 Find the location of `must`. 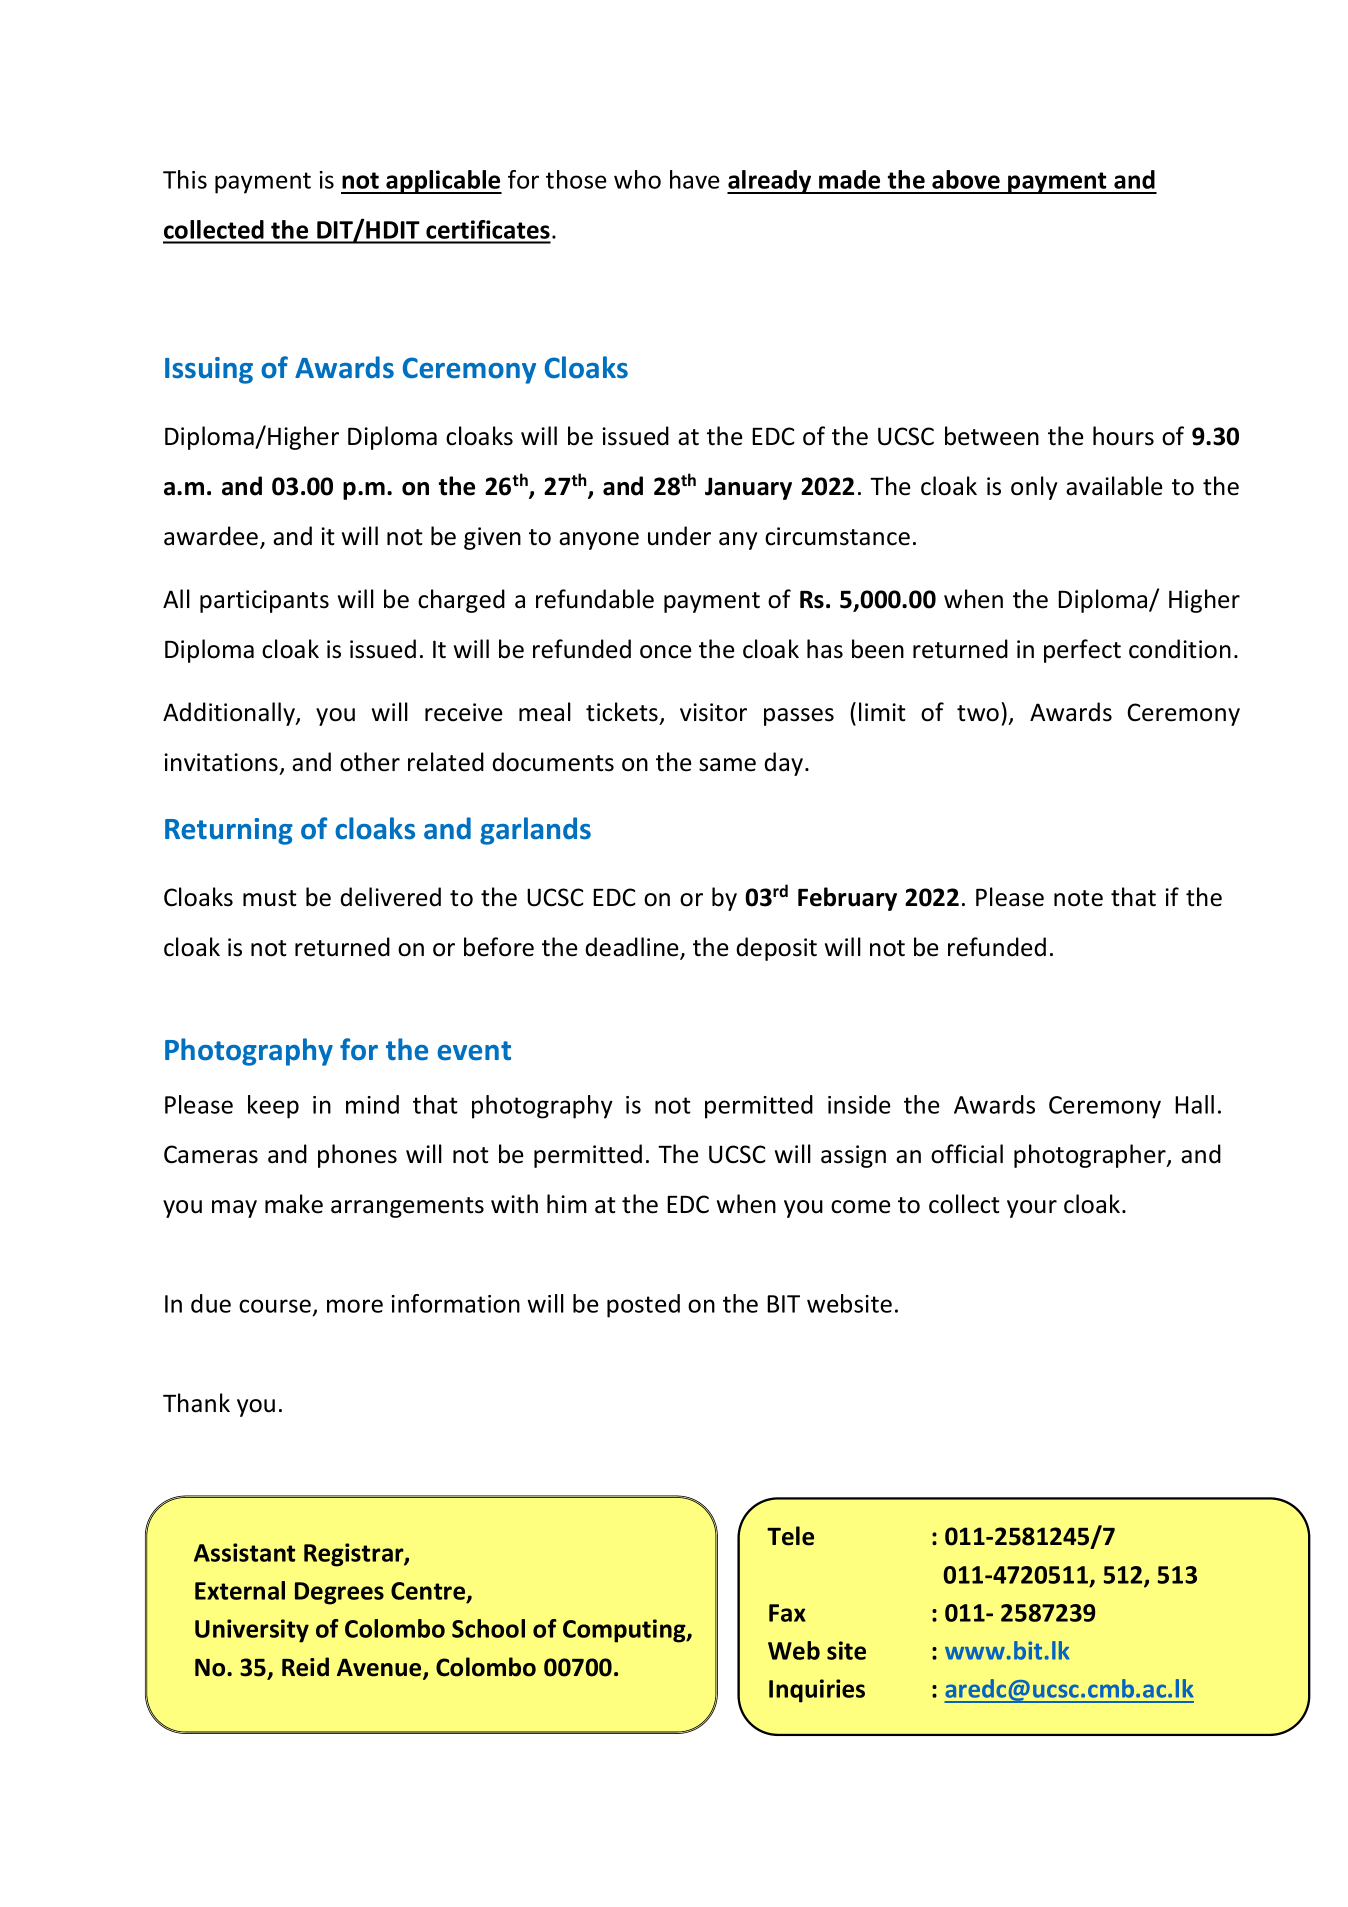

must is located at coordinates (270, 898).
